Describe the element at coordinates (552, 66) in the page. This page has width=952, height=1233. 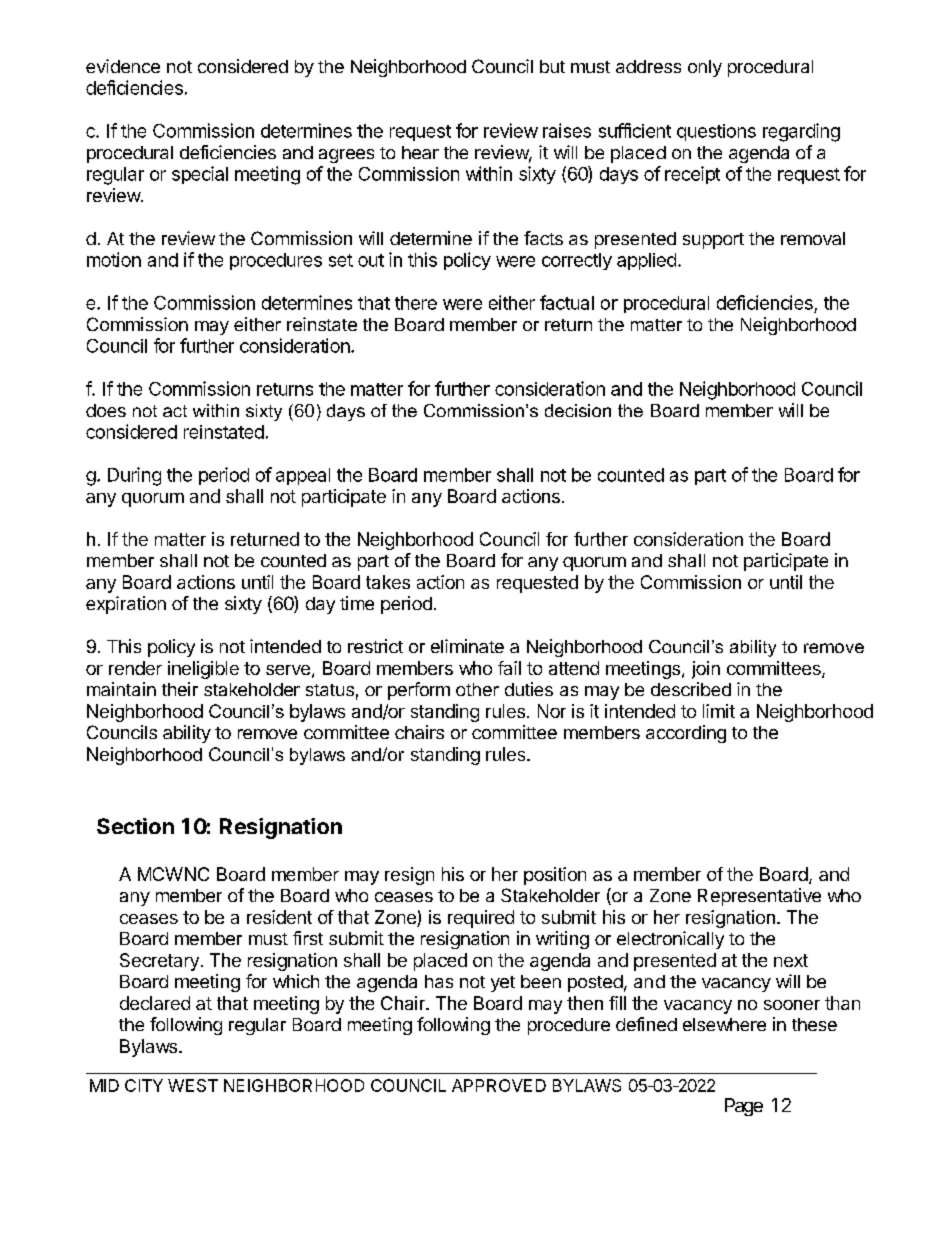
I see `but` at that location.
